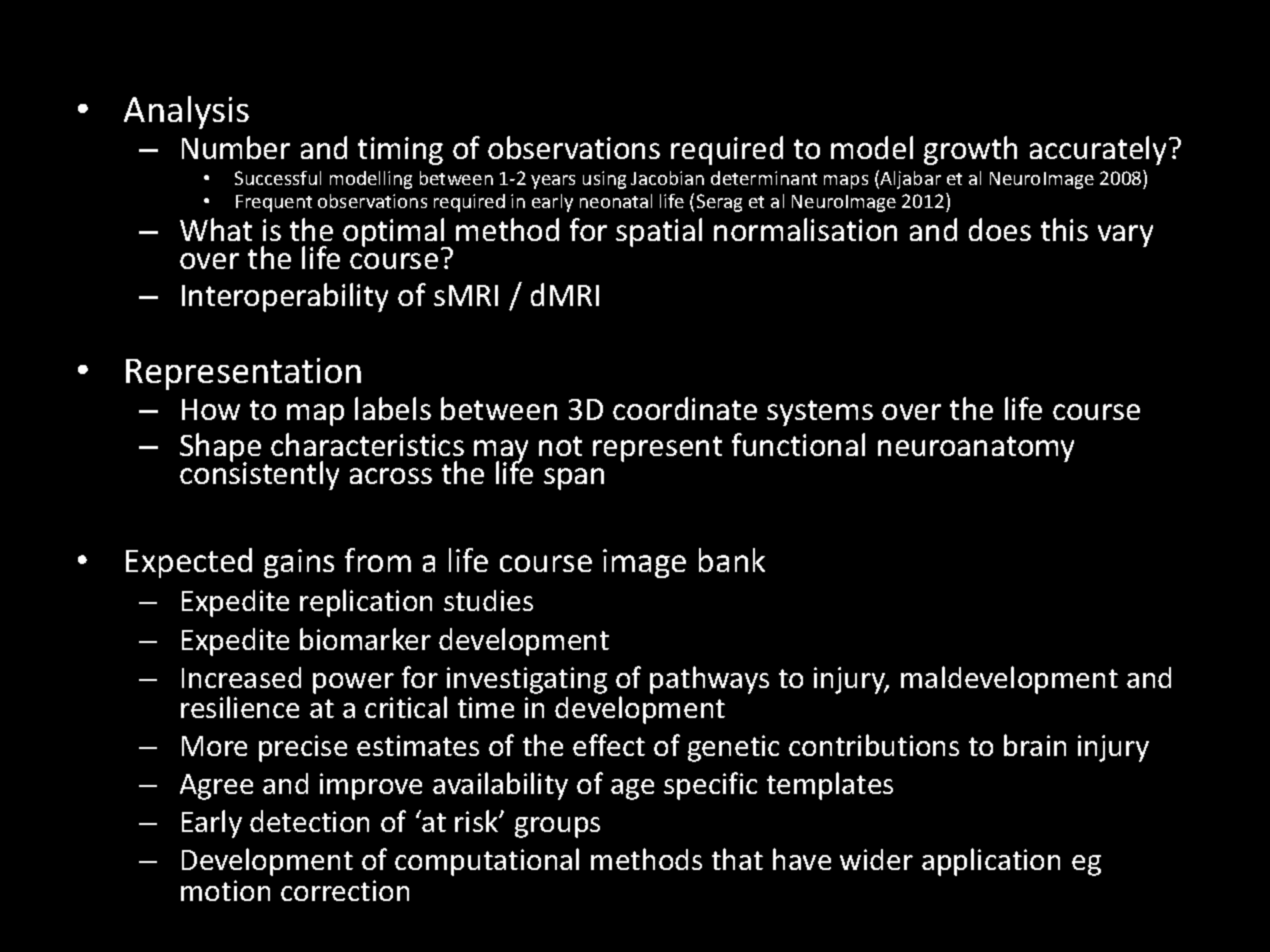 This screenshot has width=1270, height=952. I want to click on neuroanatomy, so click(976, 449).
